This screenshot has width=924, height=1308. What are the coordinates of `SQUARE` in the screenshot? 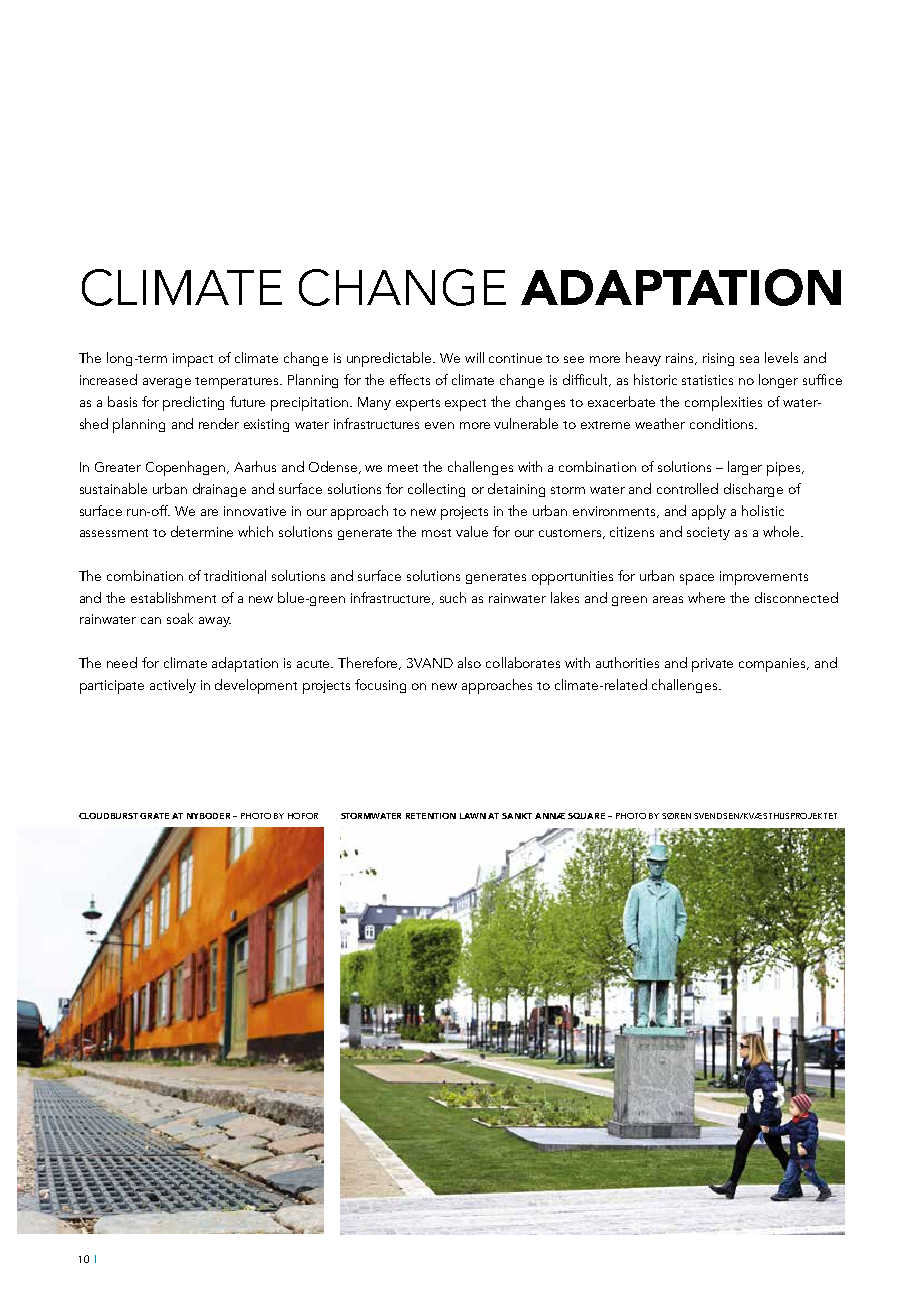 It's located at (586, 816).
